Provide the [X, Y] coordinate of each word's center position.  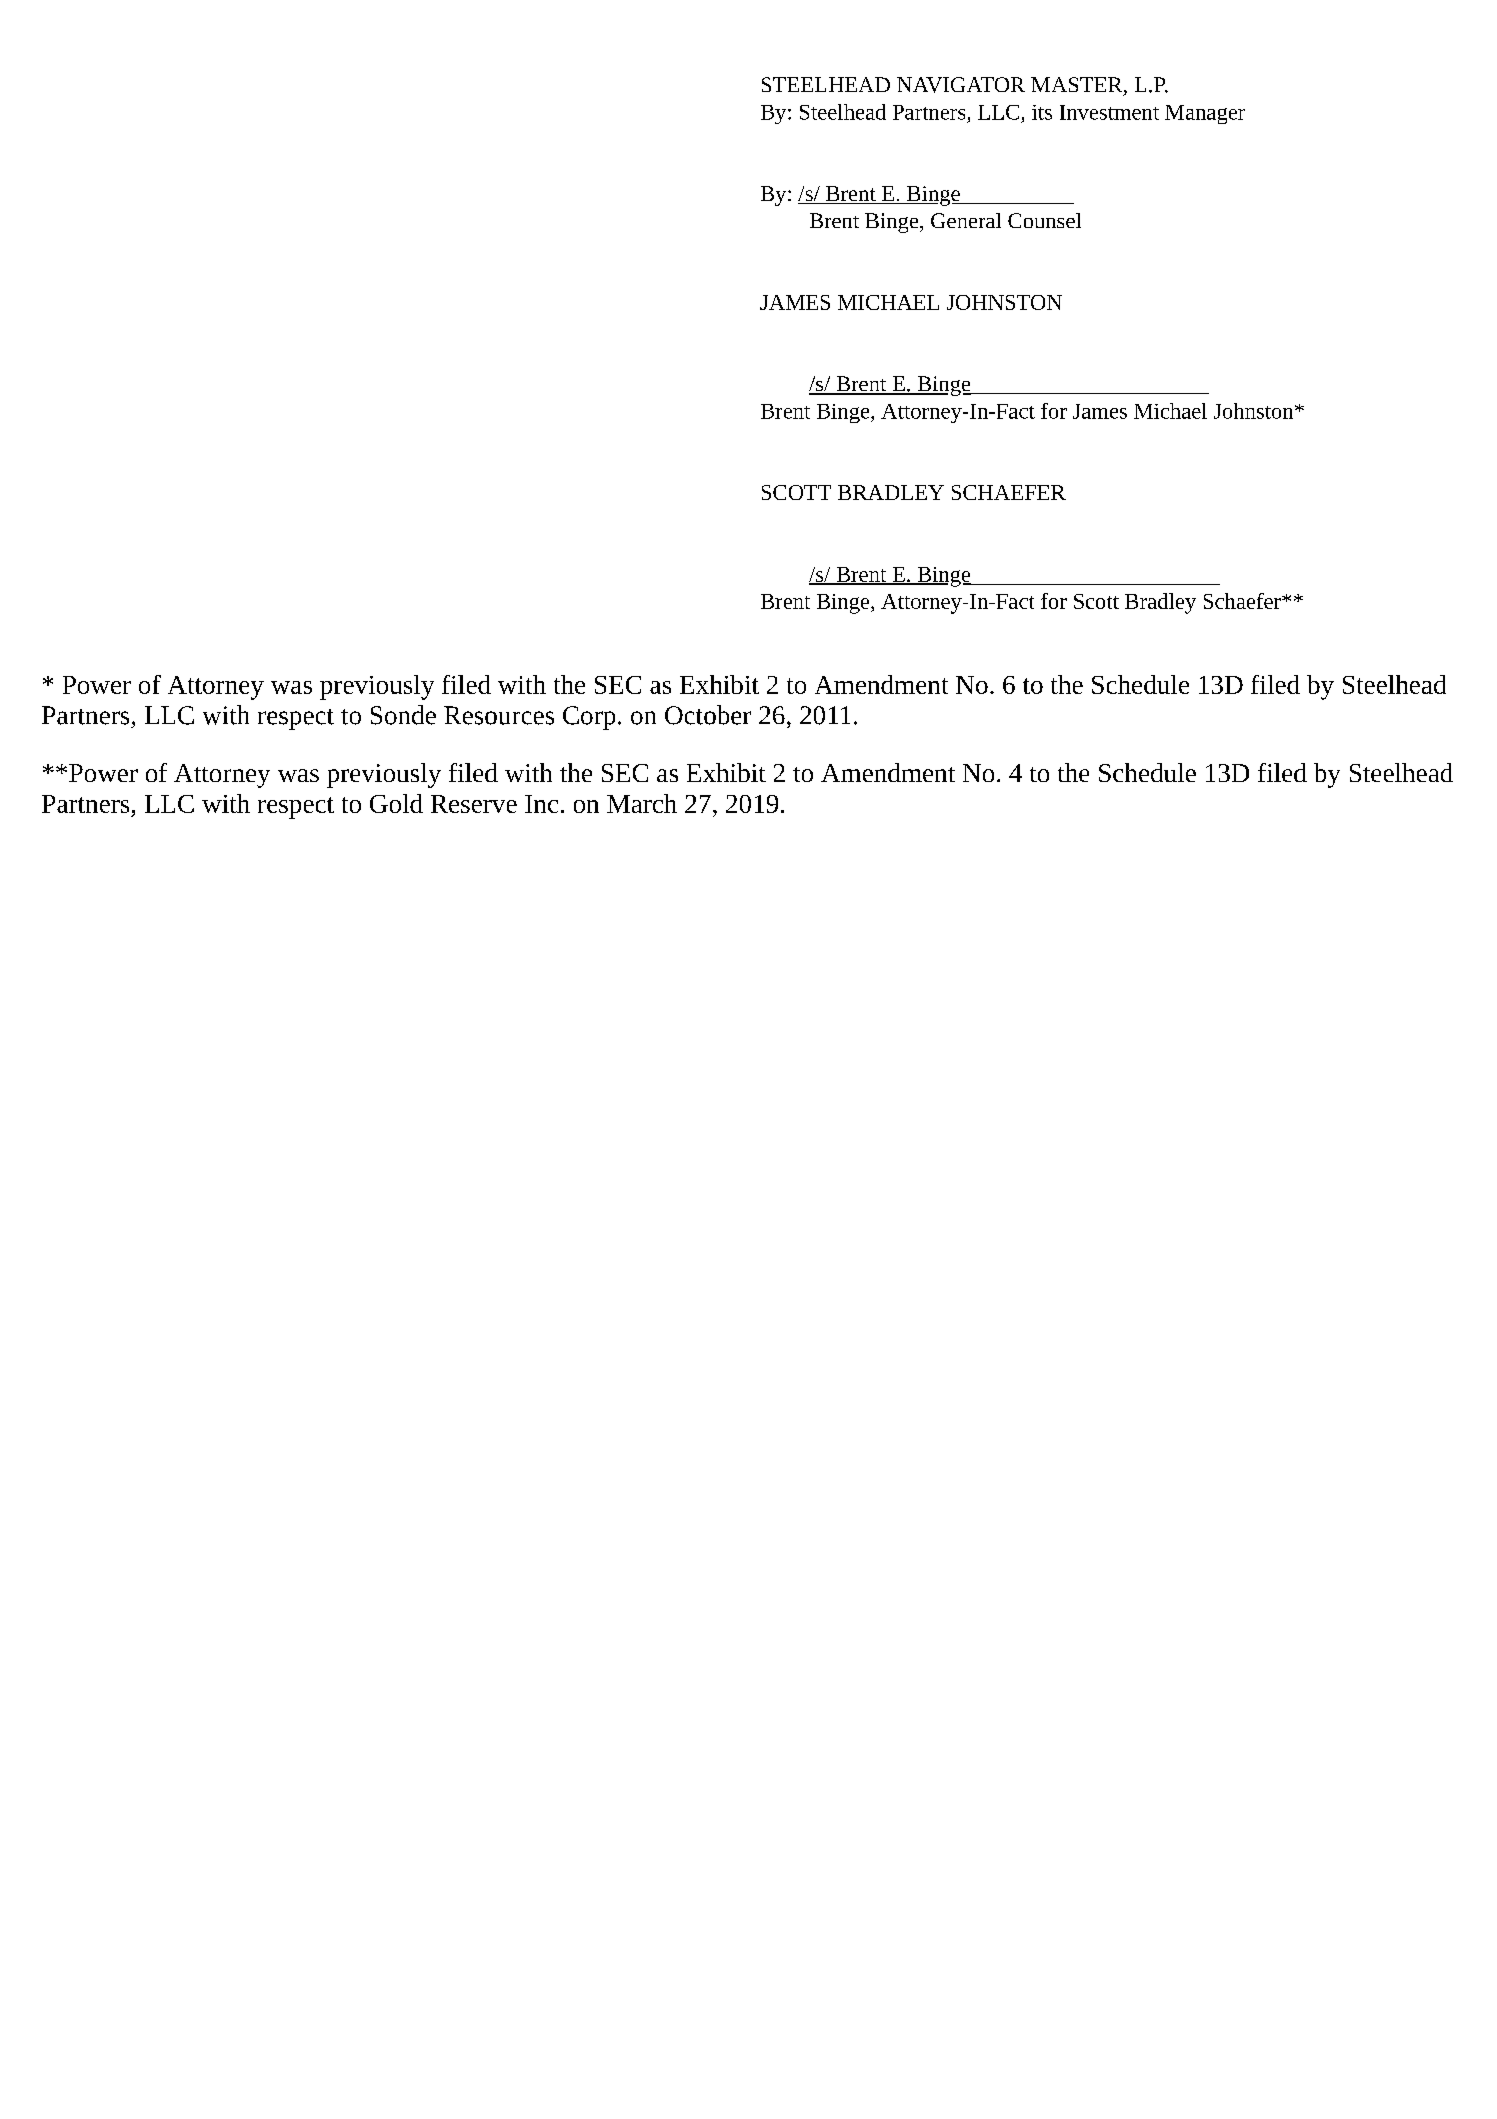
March [642, 803]
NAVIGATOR [961, 85]
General [966, 220]
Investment [1109, 112]
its [1042, 112]
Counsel [1044, 220]
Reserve [474, 804]
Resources [499, 715]
